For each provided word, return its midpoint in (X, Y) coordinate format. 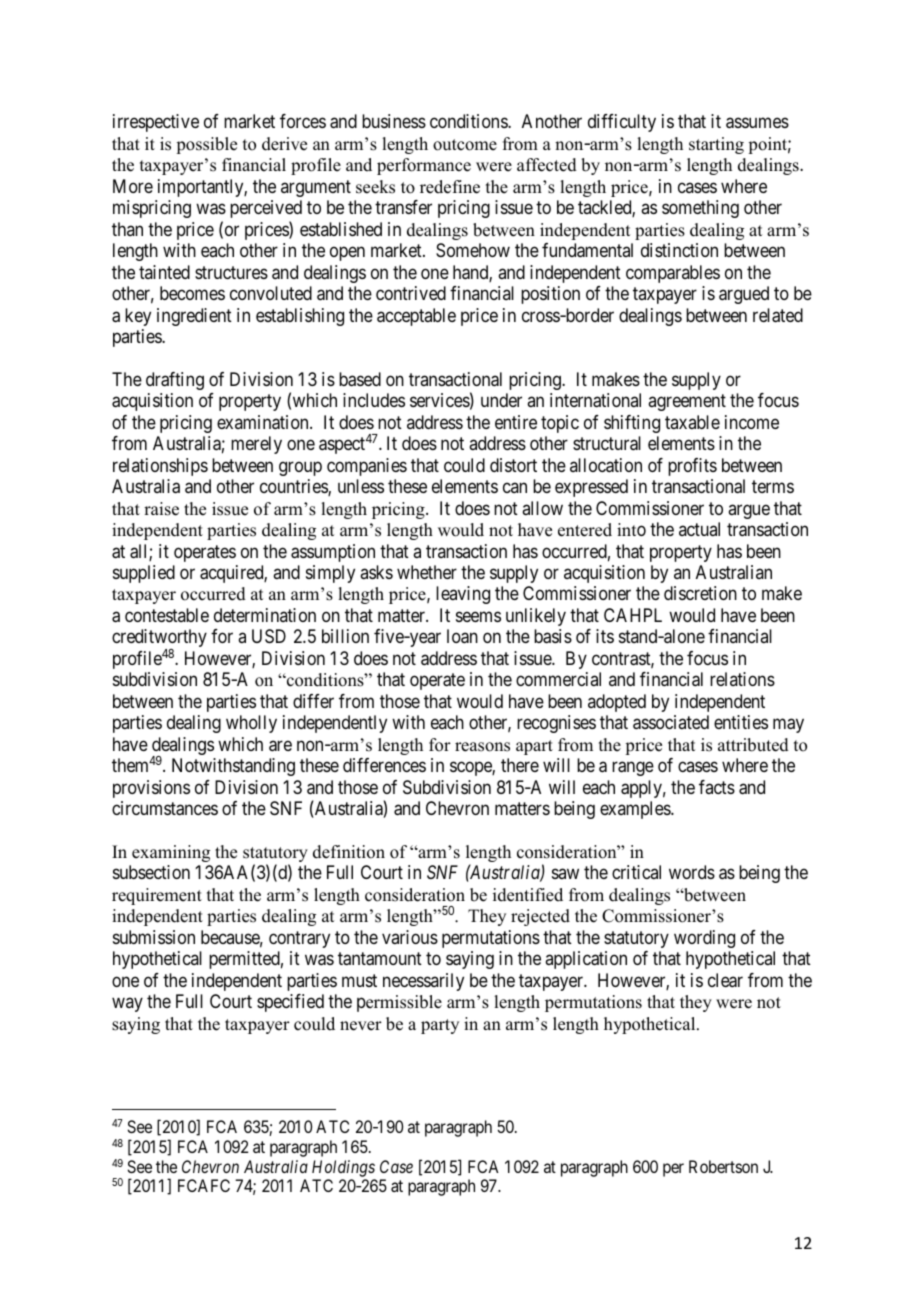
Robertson (723, 1166)
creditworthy (159, 639)
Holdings (343, 1168)
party (440, 1026)
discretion (700, 593)
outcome (465, 145)
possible (206, 145)
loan (462, 636)
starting (716, 145)
